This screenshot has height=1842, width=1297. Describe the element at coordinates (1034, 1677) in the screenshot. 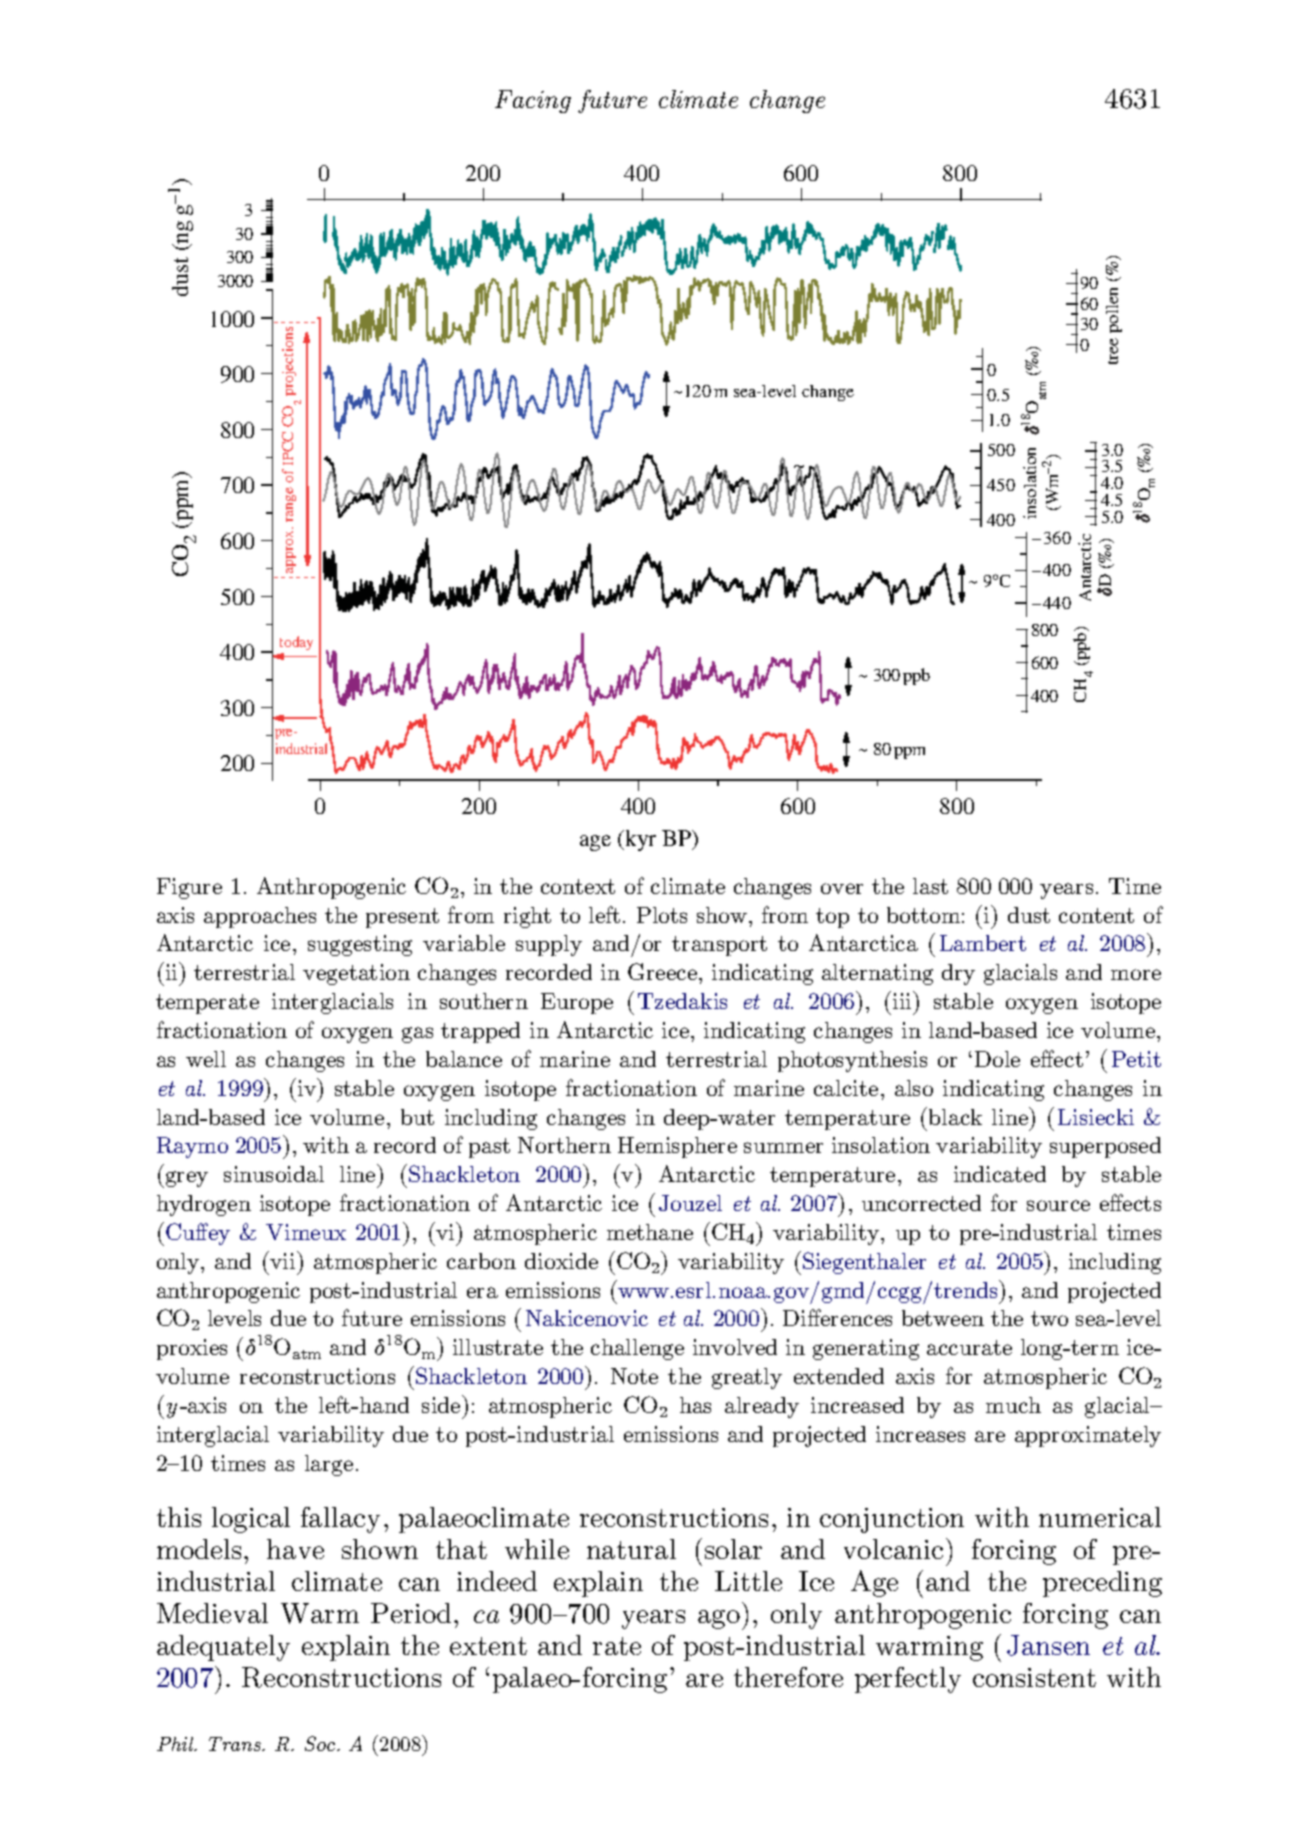

I see `consistent` at that location.
